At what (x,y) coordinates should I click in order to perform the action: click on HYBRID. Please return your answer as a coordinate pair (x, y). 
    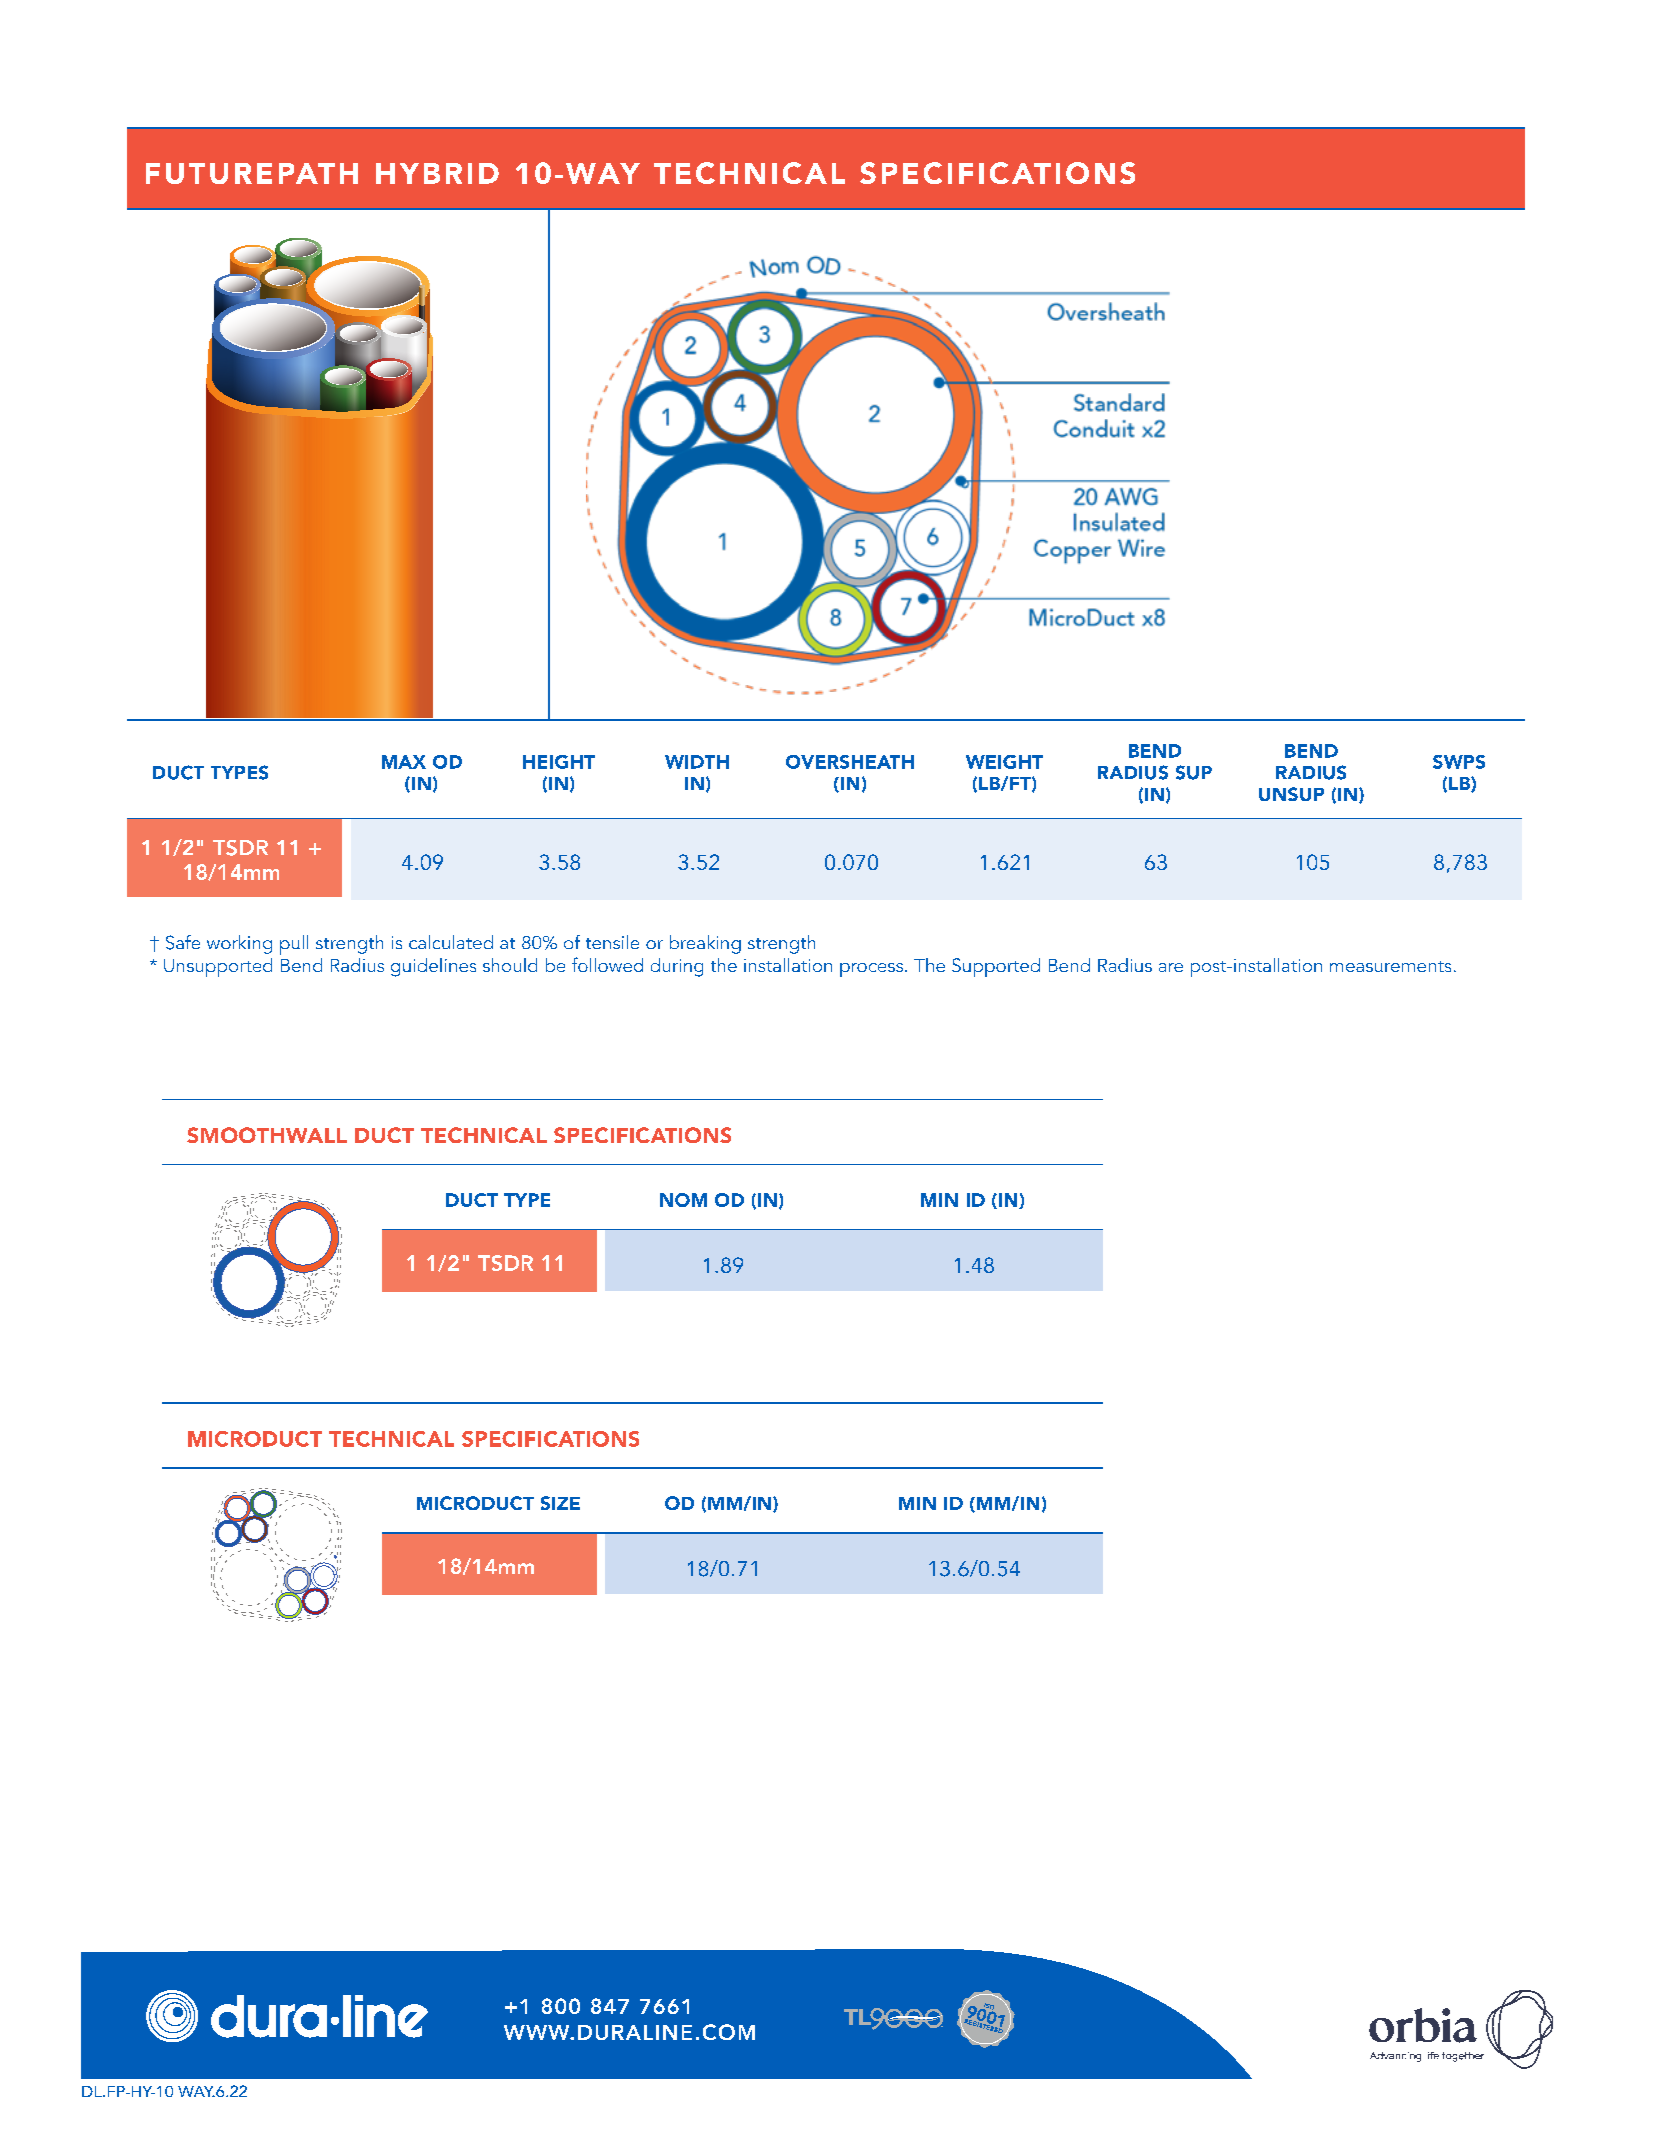
    Looking at the image, I should click on (437, 173).
